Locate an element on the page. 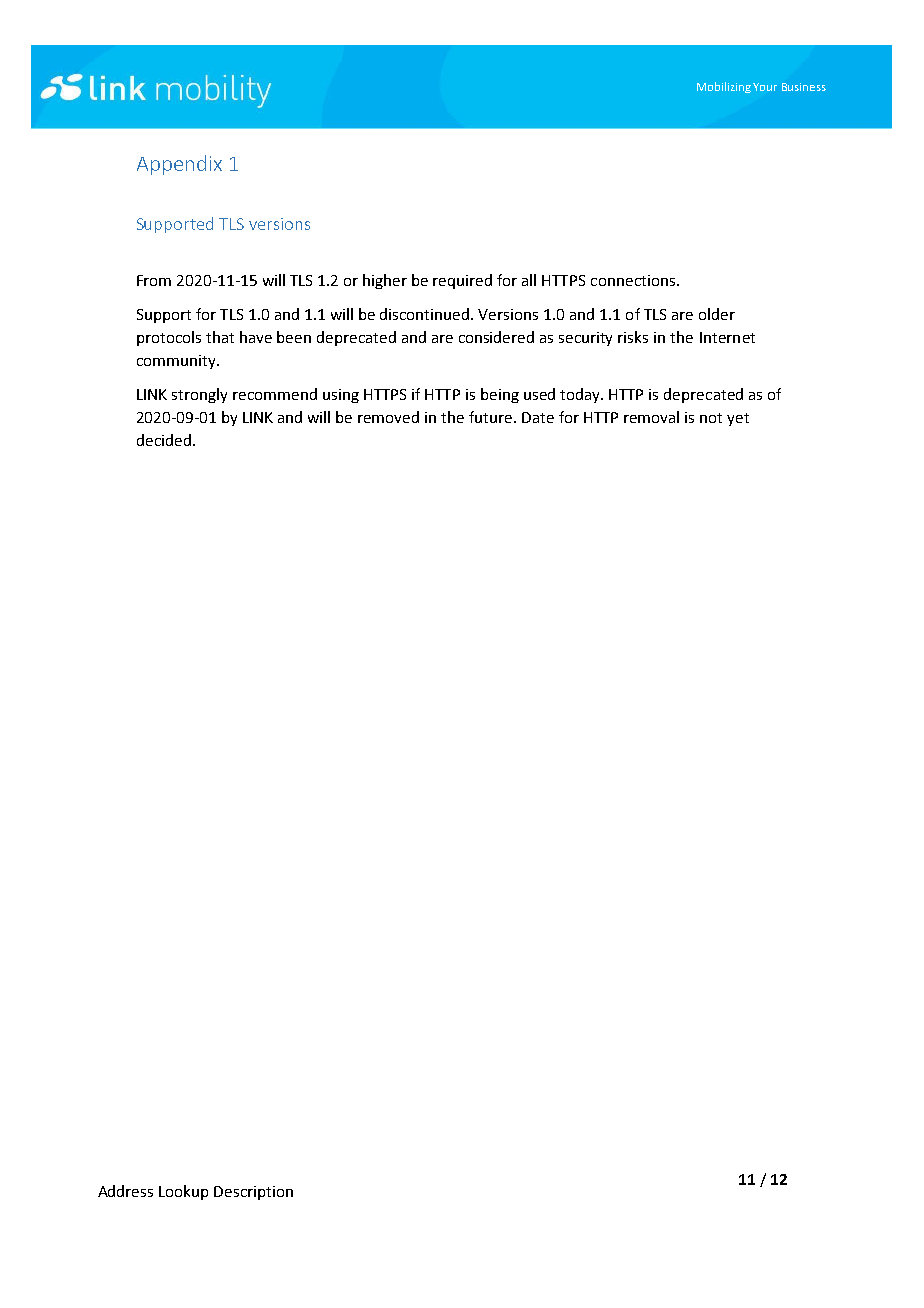  Date is located at coordinates (538, 417).
